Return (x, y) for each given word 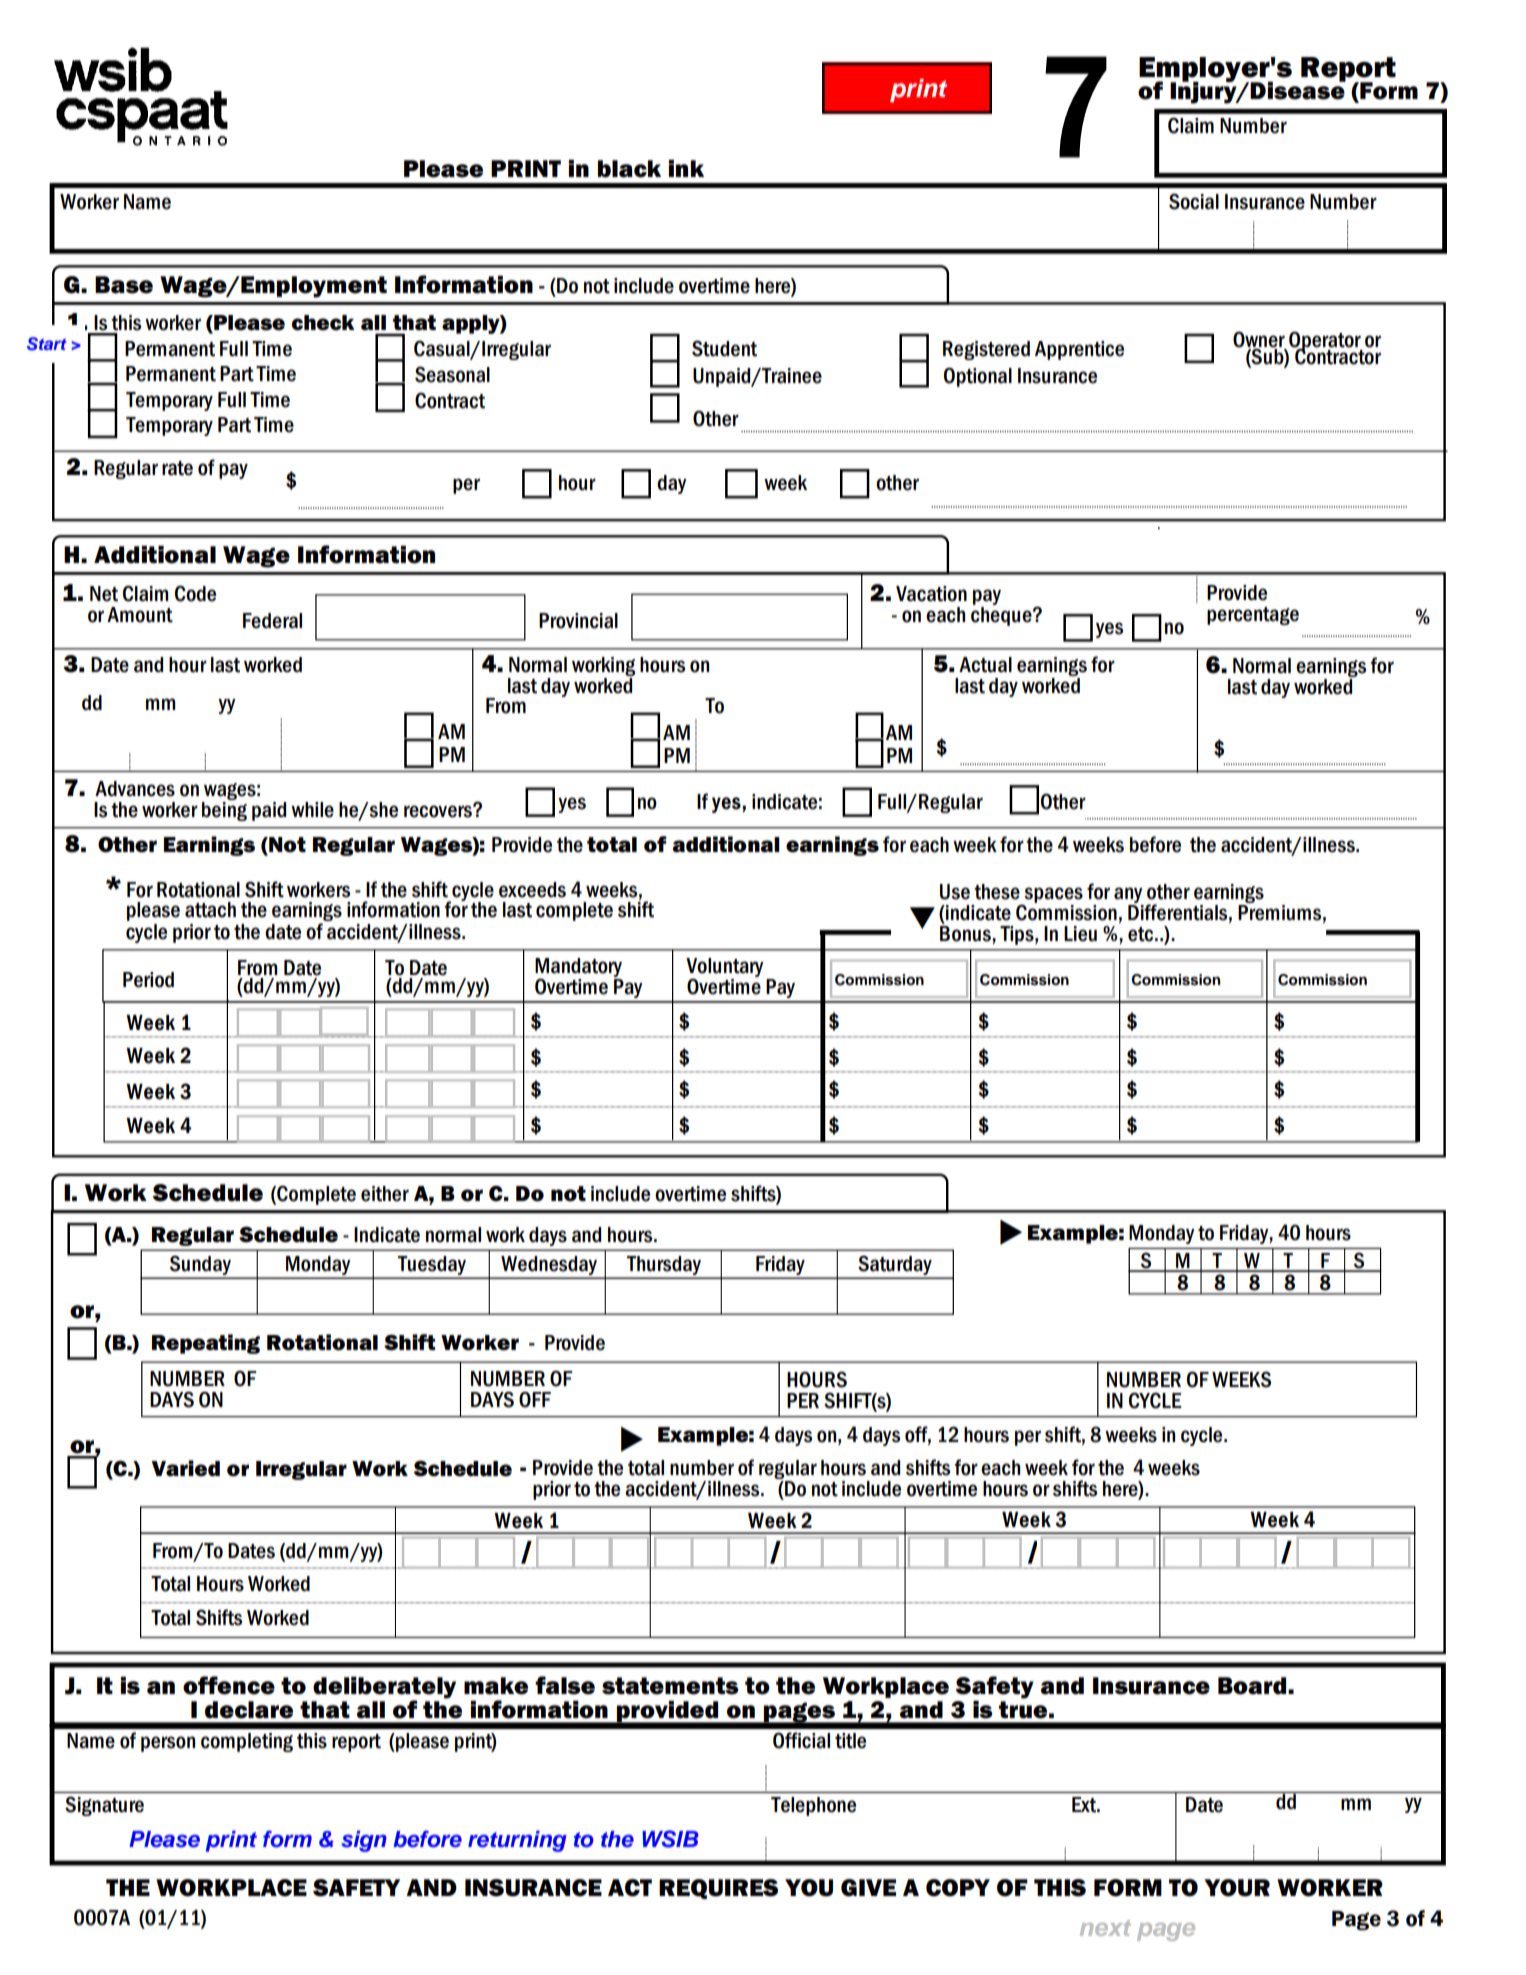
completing (247, 1742)
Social (1194, 201)
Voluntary (725, 969)
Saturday (895, 1266)
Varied (185, 1468)
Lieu (1080, 934)
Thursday (664, 1267)
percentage (1253, 616)
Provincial (578, 621)
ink (686, 168)
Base (124, 285)
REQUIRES (718, 1889)
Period (148, 980)
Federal (272, 621)
